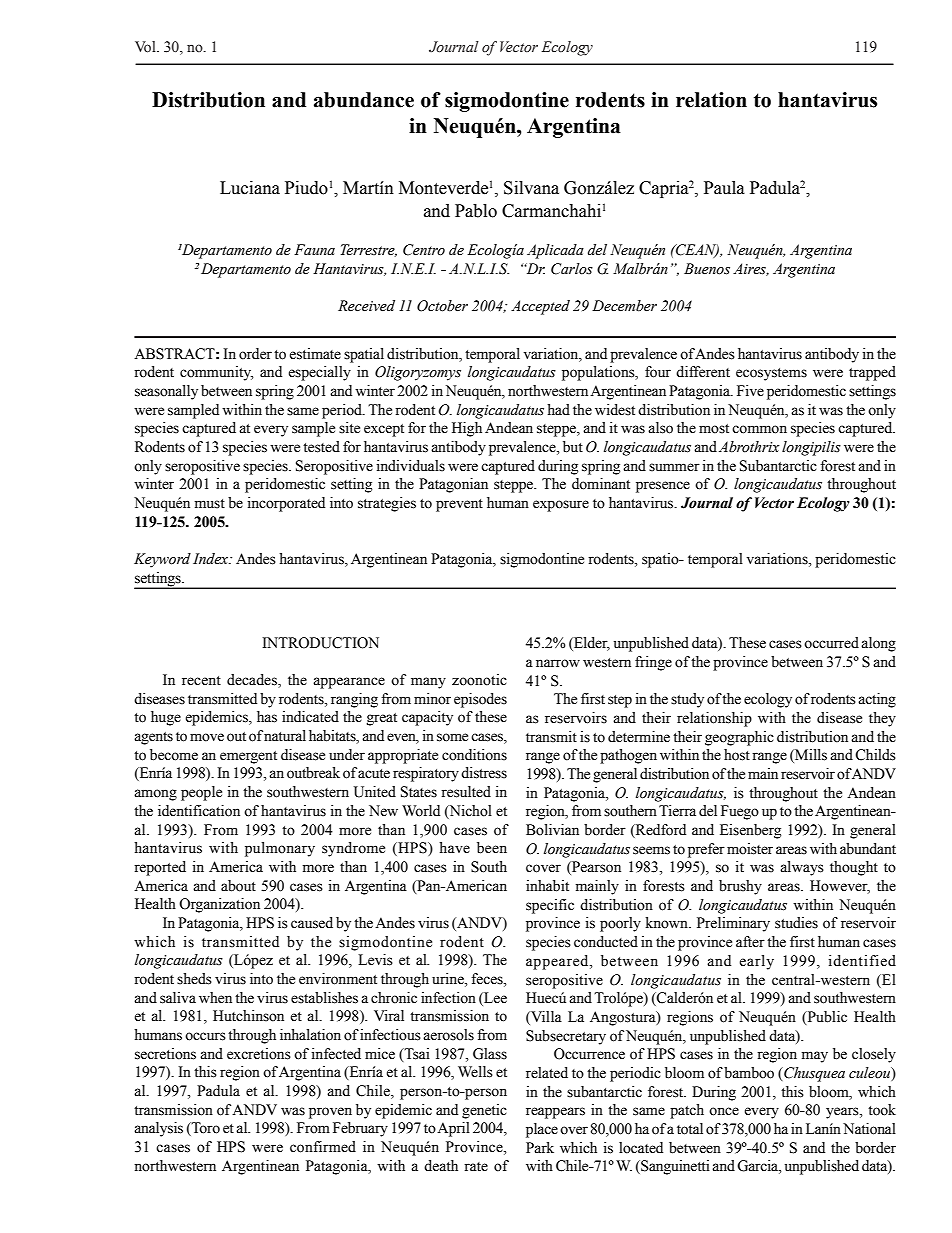 This screenshot has height=1233, width=952. Describe the element at coordinates (759, 429) in the screenshot. I see `common` at that location.
